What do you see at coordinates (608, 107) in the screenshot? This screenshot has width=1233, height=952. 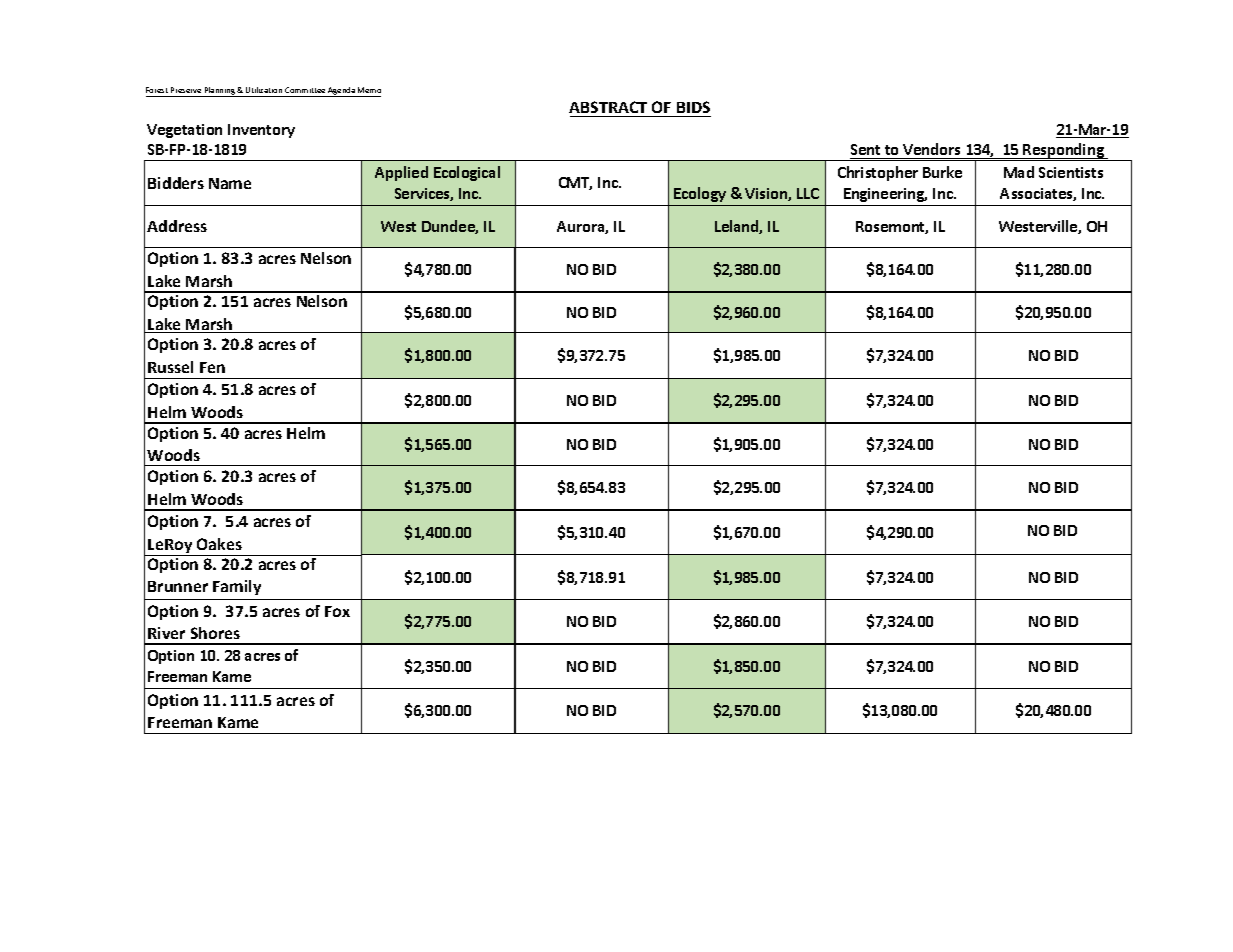 I see `ABSTRACT` at bounding box center [608, 107].
